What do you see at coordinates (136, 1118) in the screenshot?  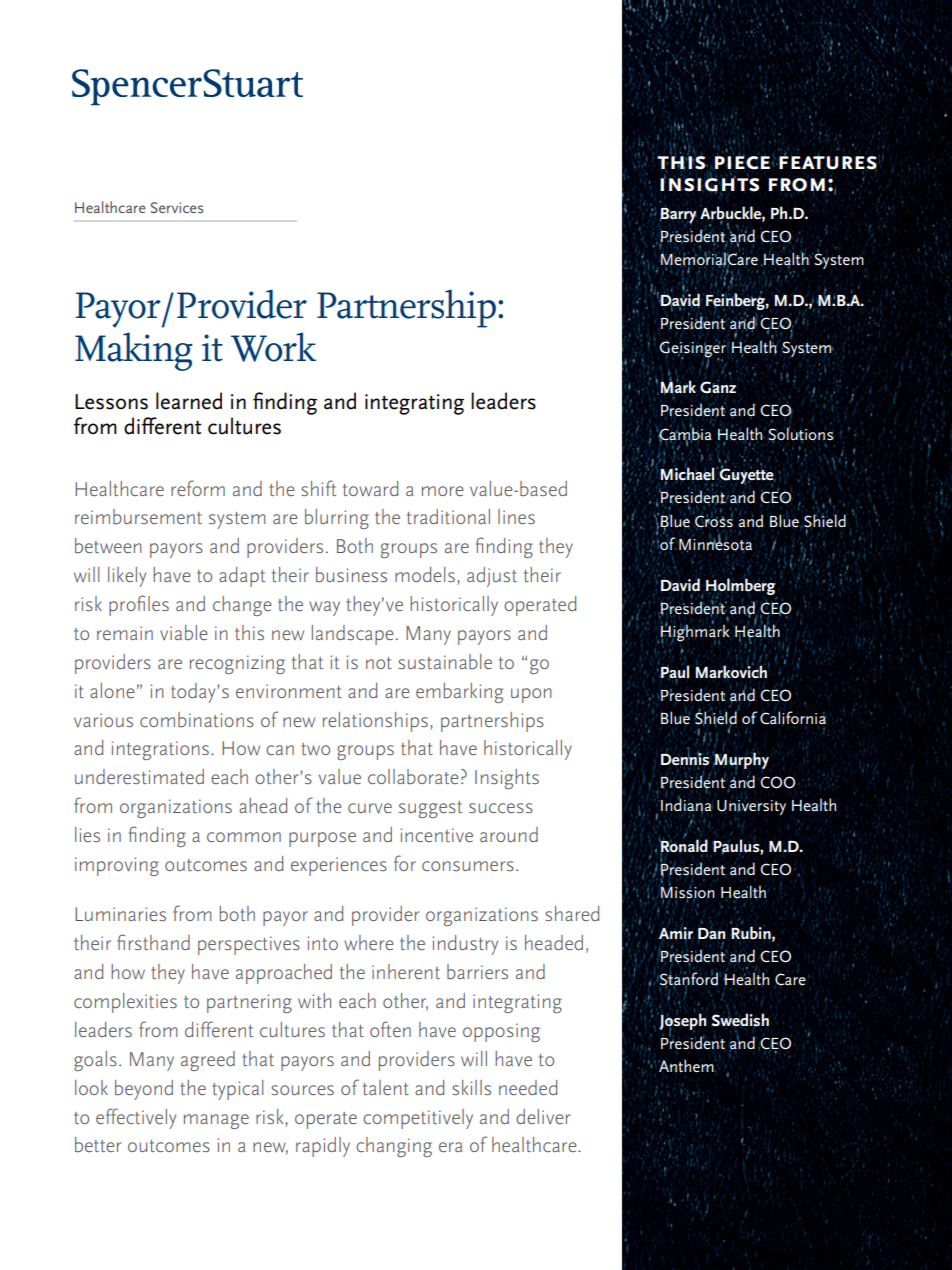 I see `effectively` at bounding box center [136, 1118].
